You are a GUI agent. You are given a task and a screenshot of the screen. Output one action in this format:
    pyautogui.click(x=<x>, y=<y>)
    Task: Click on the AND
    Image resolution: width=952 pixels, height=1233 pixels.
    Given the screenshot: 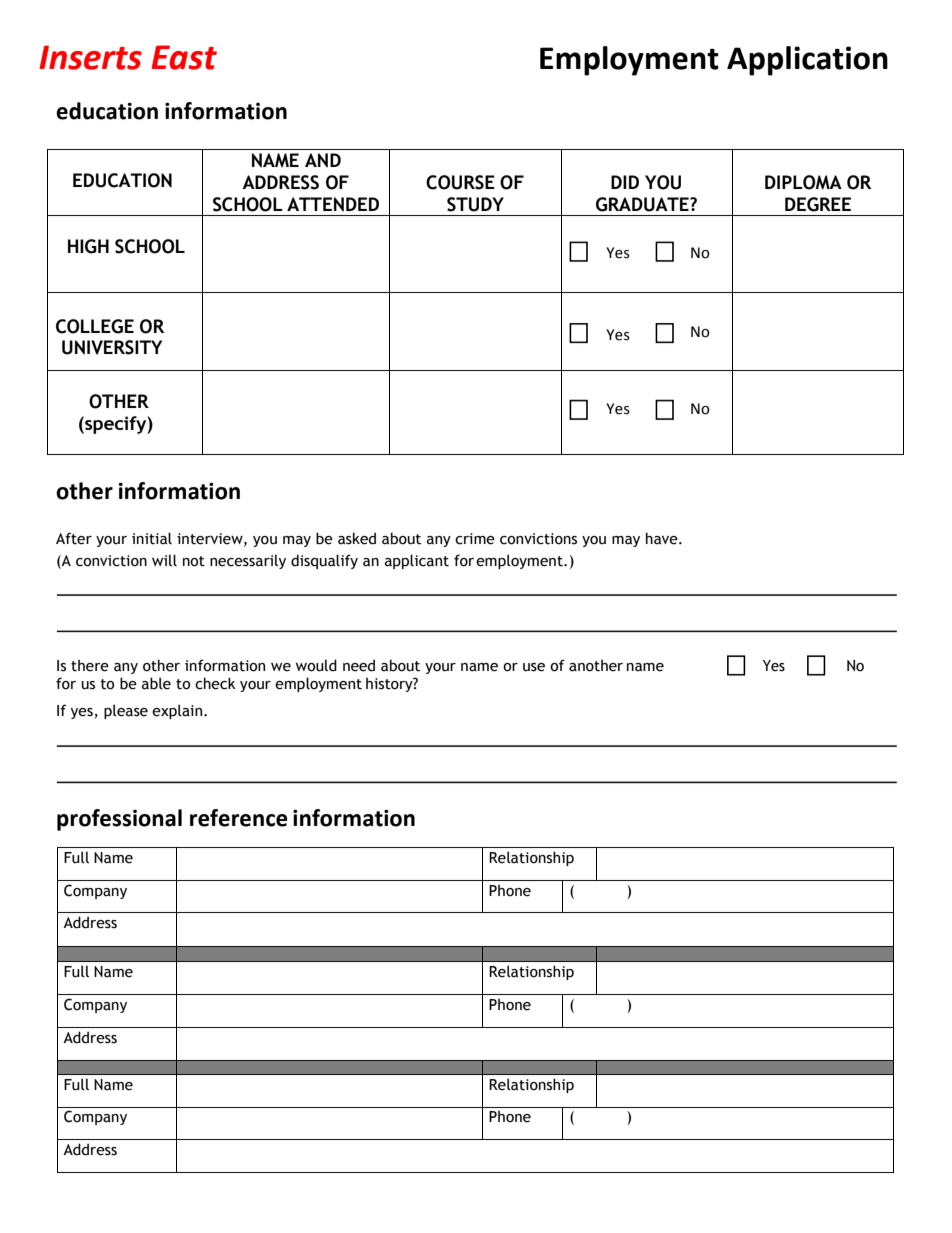 What is the action you would take?
    pyautogui.click(x=323, y=160)
